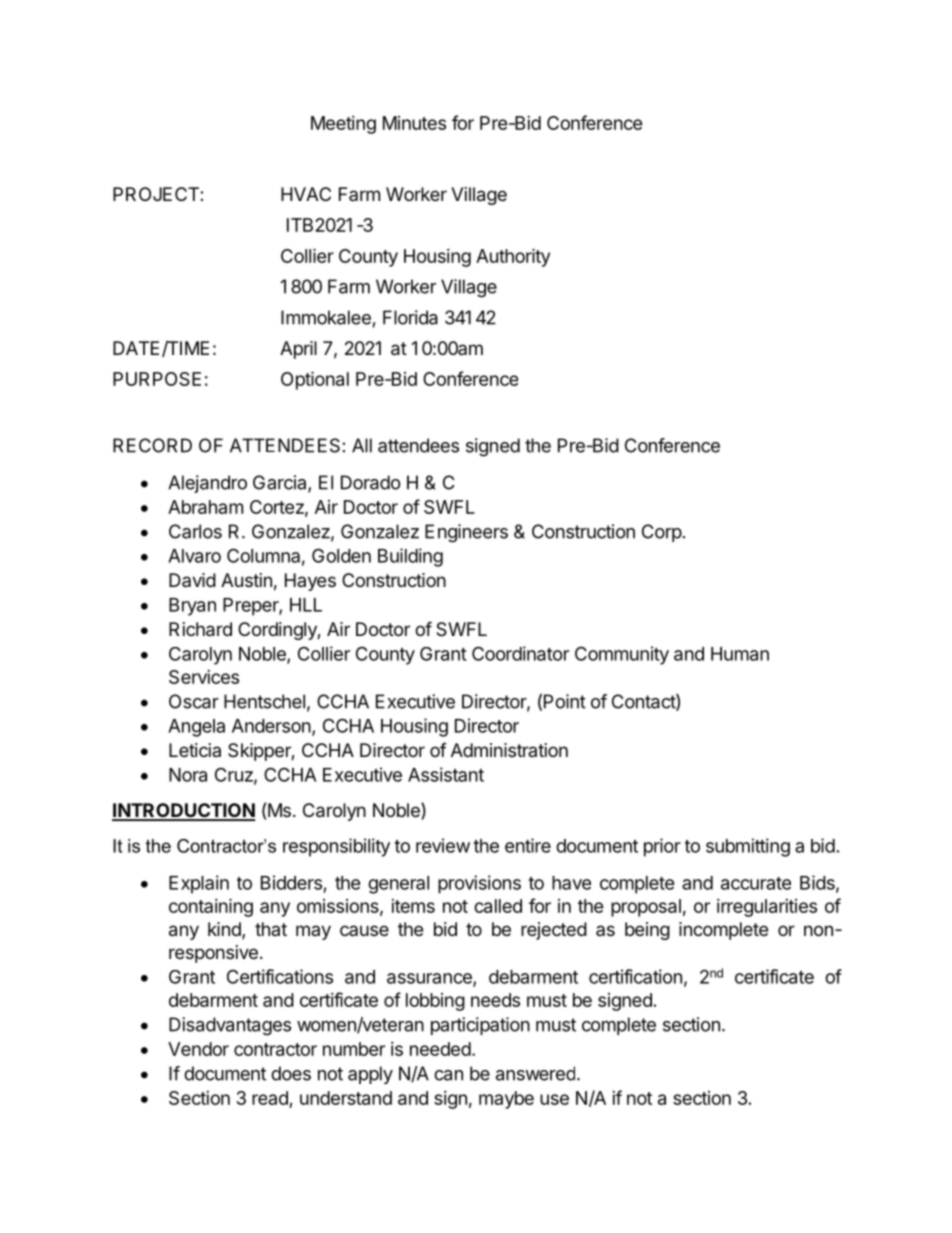 This page has width=952, height=1233. What do you see at coordinates (520, 653) in the page?
I see `Coordinator` at bounding box center [520, 653].
